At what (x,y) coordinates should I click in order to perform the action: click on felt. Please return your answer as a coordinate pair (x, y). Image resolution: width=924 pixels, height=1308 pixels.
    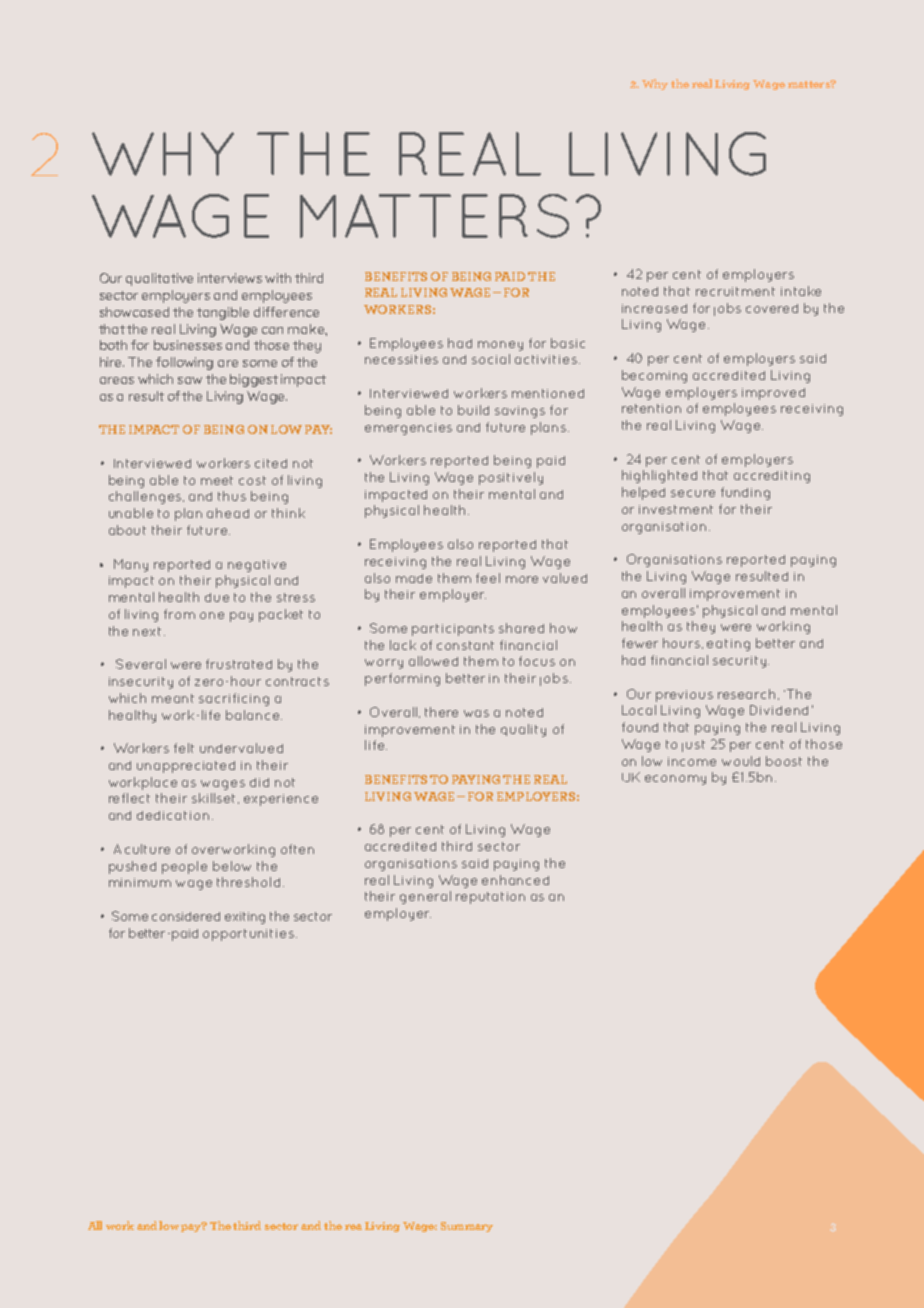
    Looking at the image, I should click on (184, 748).
